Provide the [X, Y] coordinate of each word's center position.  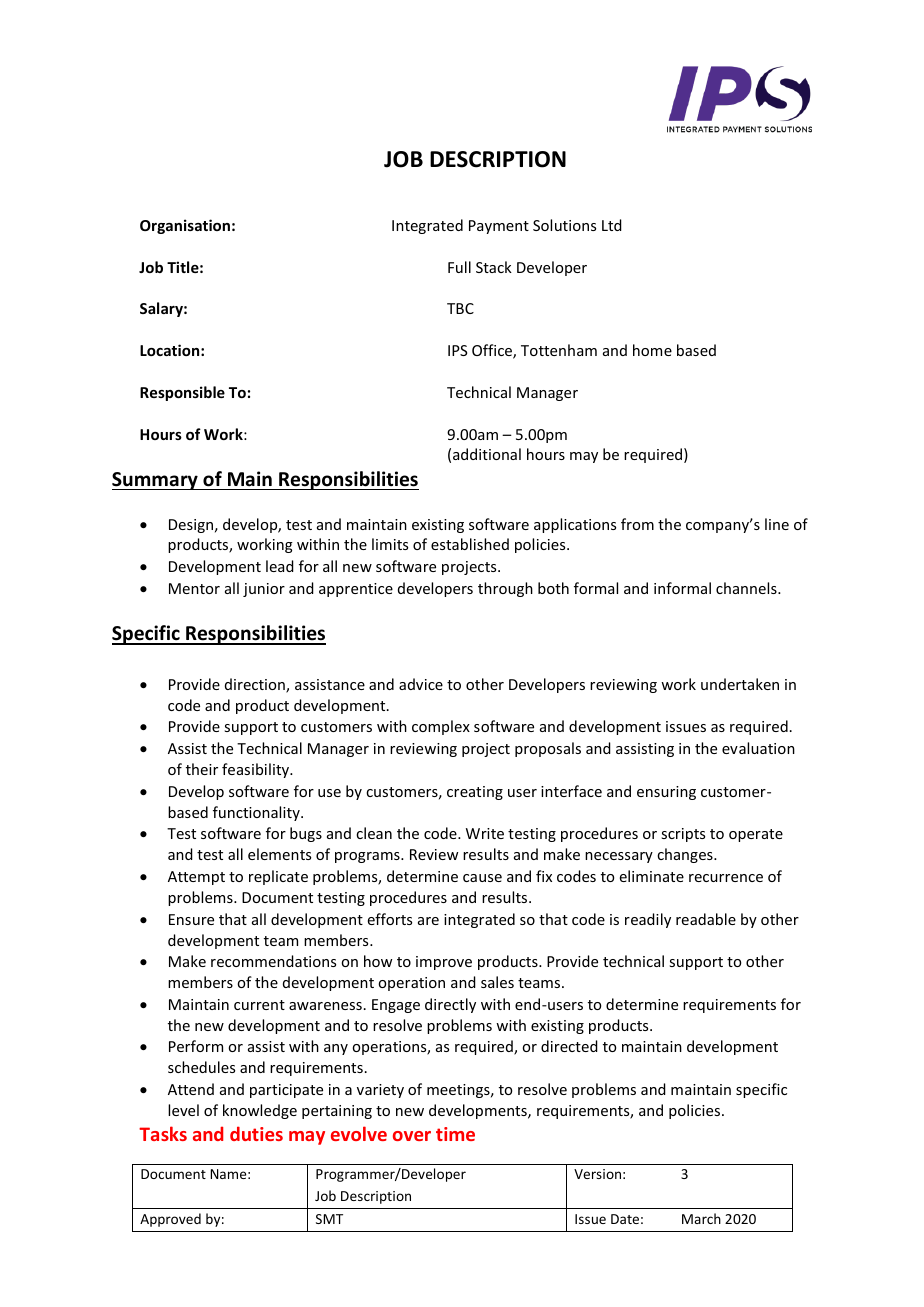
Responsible [182, 393]
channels [747, 588]
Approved [170, 1220]
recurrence [726, 878]
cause [482, 878]
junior [264, 590]
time [455, 1134]
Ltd [612, 225]
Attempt [196, 878]
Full [459, 267]
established [470, 544]
